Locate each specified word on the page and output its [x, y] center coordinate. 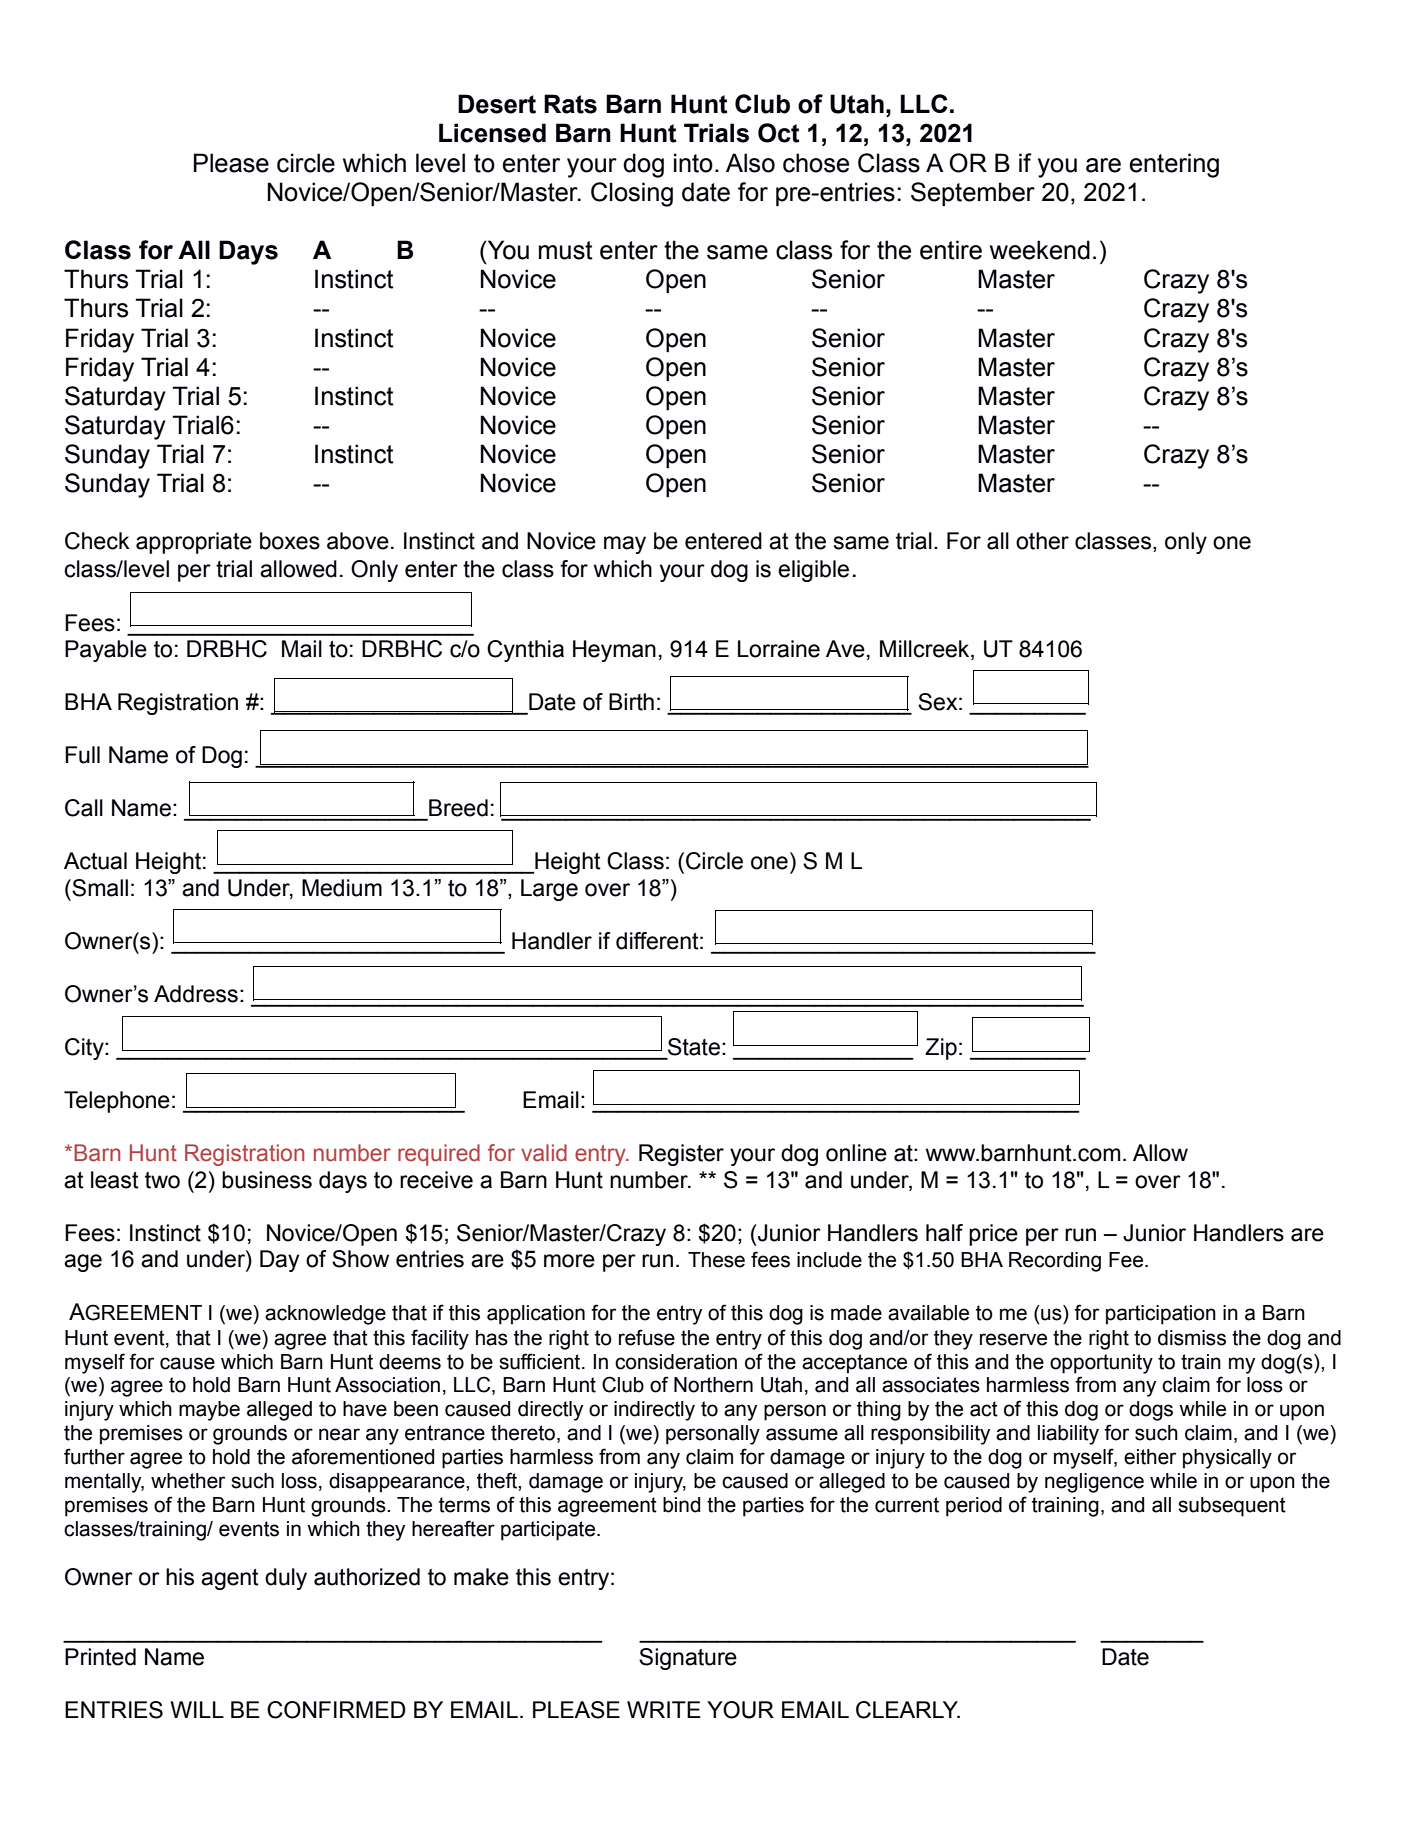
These [716, 1260]
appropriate [194, 543]
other [1042, 541]
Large [549, 890]
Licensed [492, 133]
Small [100, 888]
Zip [941, 1049]
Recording [1055, 1262]
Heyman [614, 651]
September [973, 194]
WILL [197, 1709]
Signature [688, 1659]
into [693, 163]
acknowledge [325, 1315]
